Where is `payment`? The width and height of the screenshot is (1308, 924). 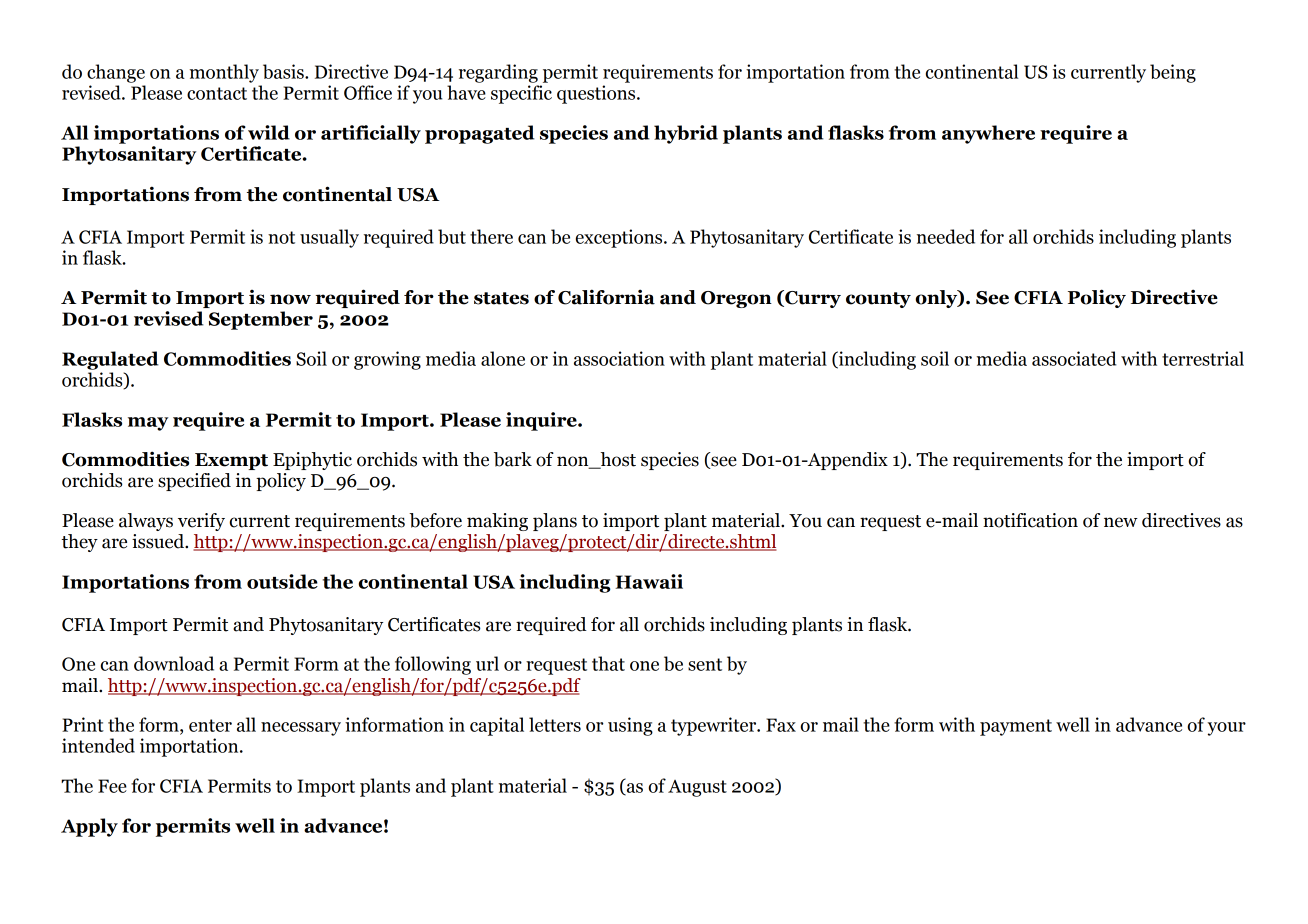
payment is located at coordinates (1016, 727).
